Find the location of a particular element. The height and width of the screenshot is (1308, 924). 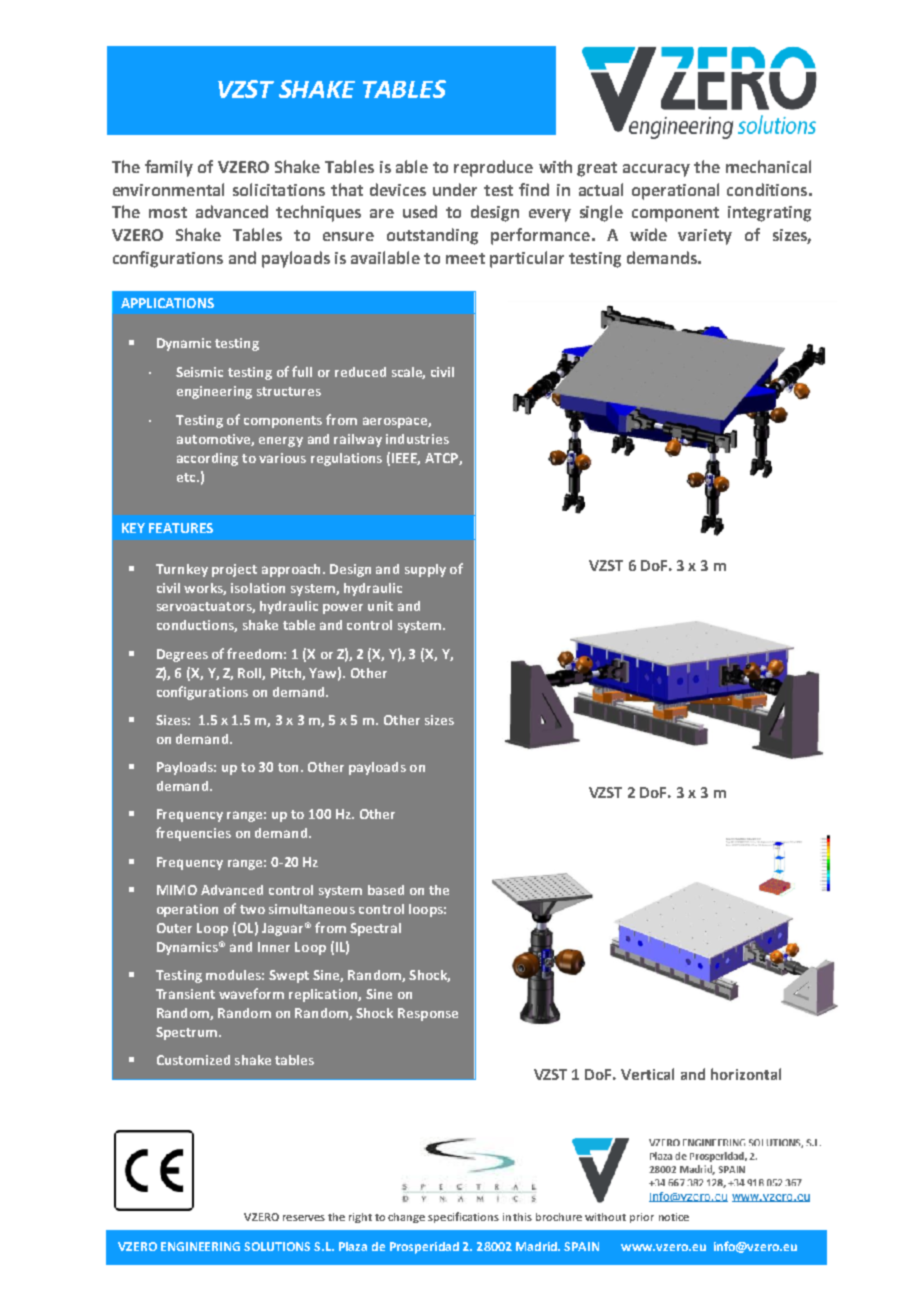

unit is located at coordinates (380, 606).
